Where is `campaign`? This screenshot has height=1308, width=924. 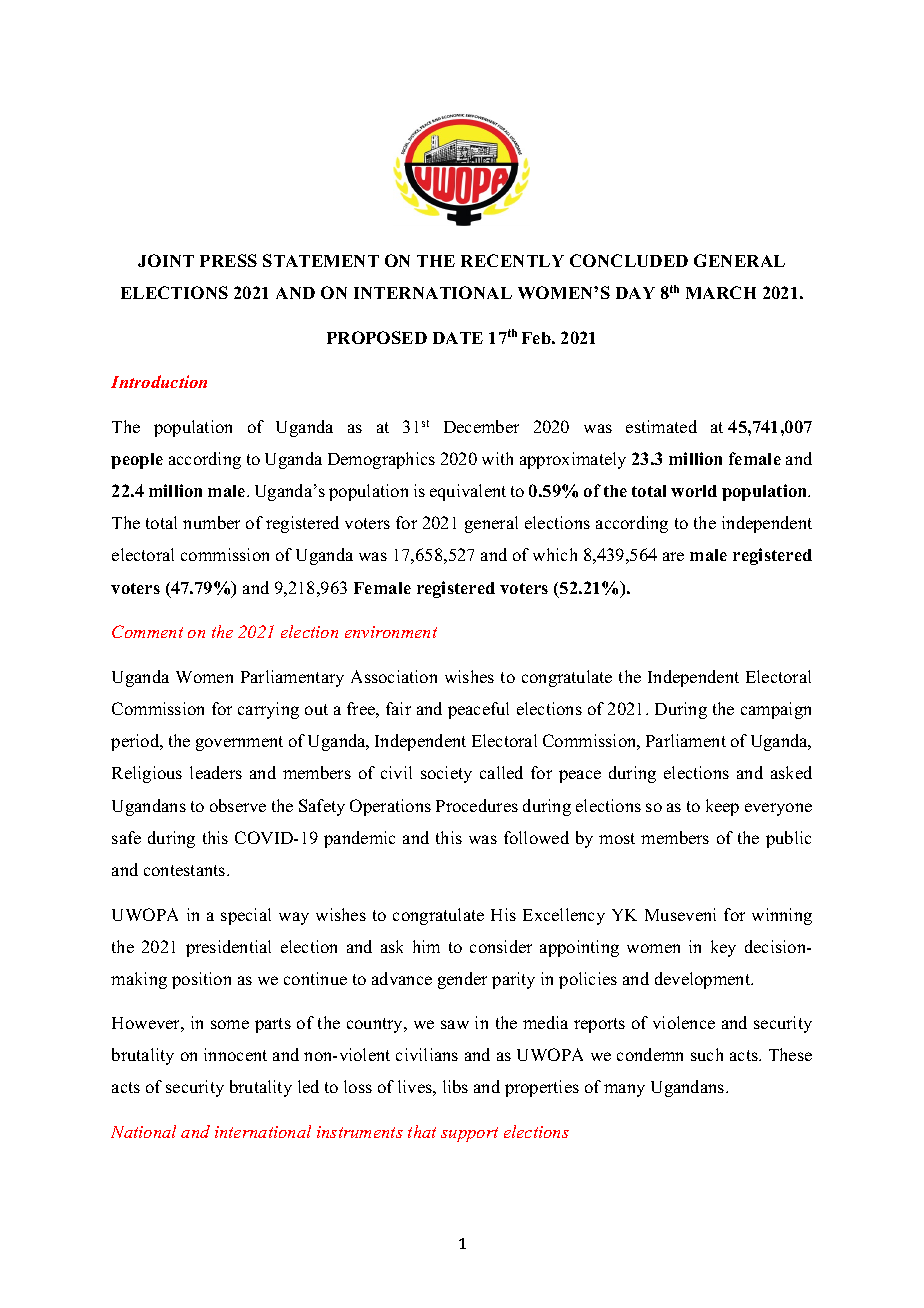 campaign is located at coordinates (776, 710).
